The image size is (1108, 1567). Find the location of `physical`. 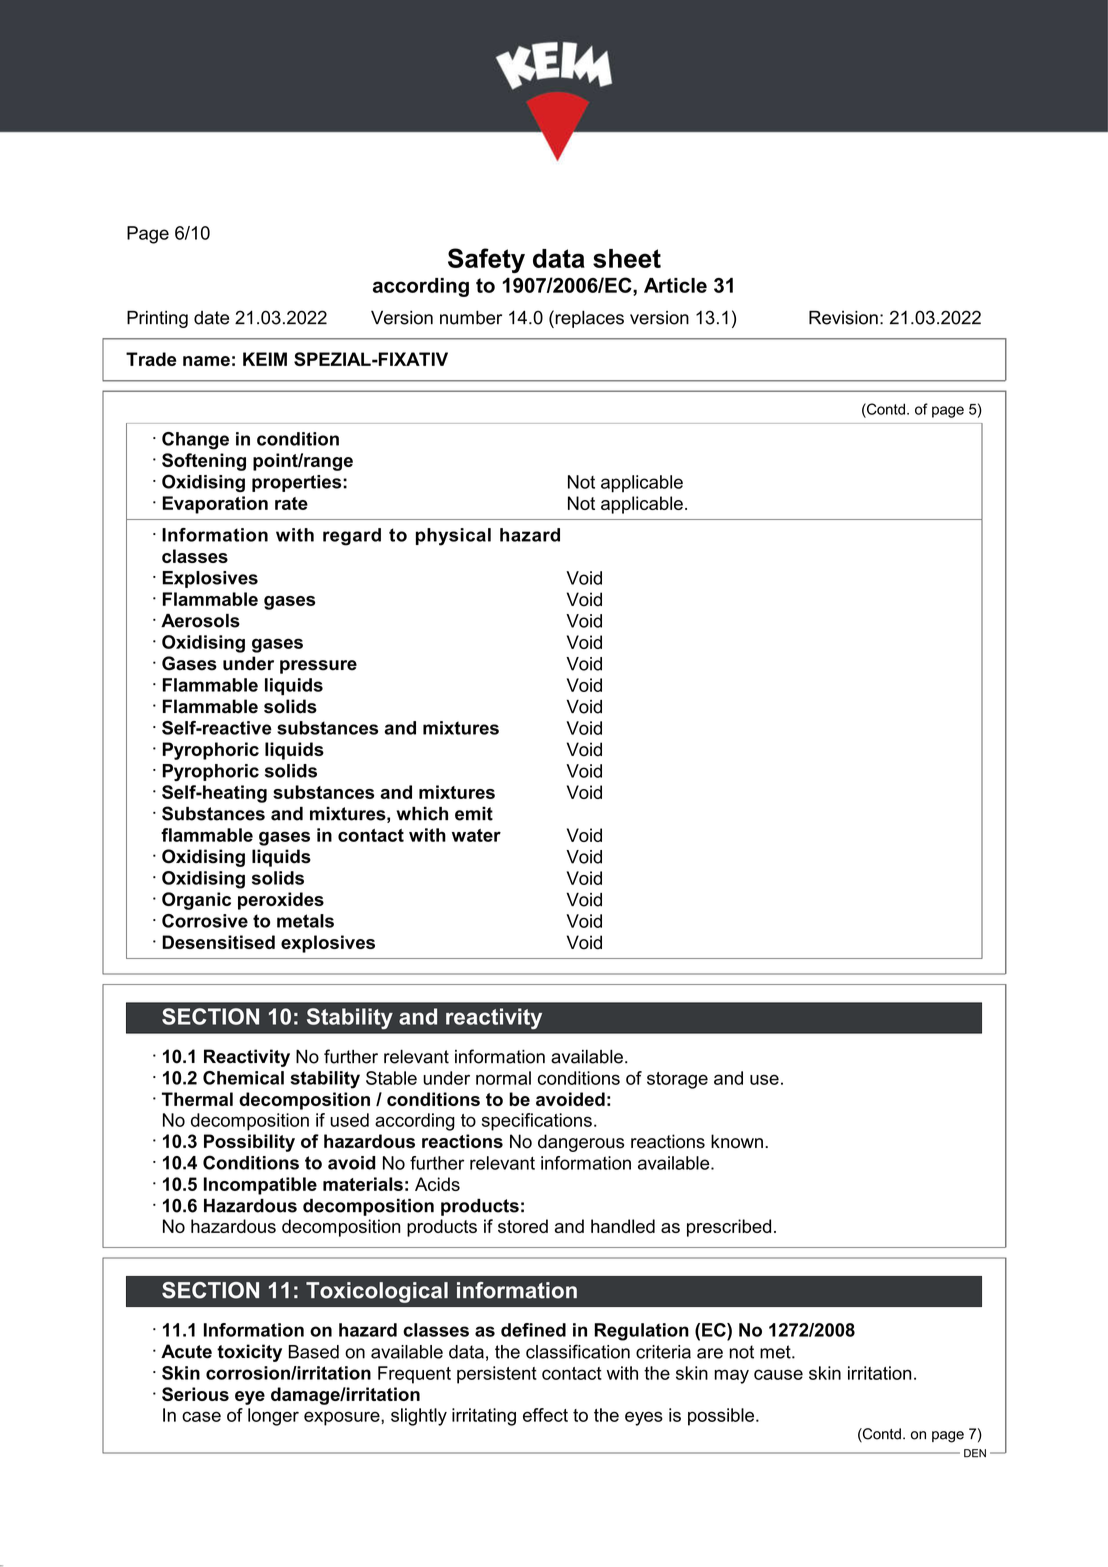

physical is located at coordinates (453, 537).
